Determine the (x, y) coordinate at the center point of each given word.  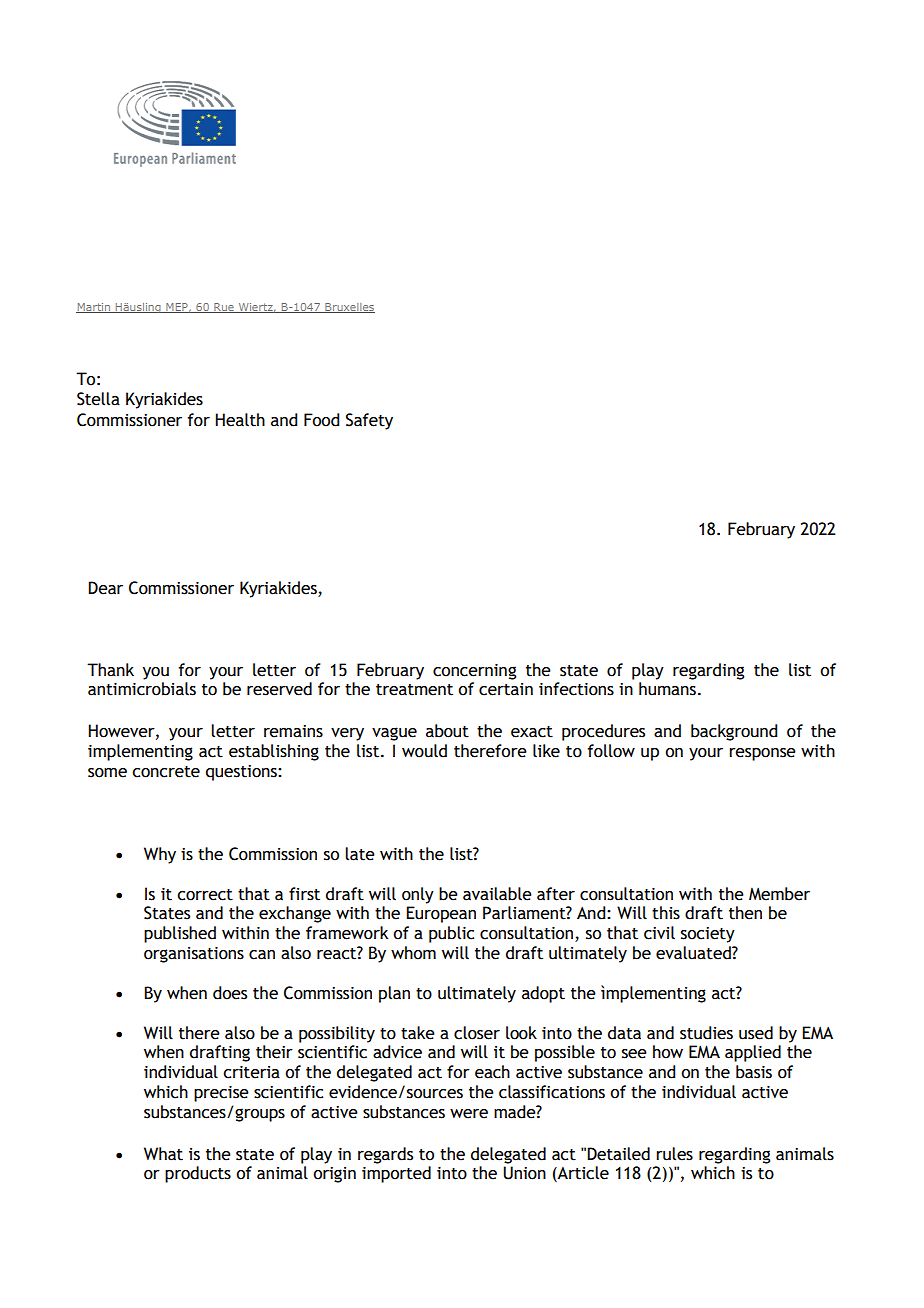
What (163, 1154)
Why (160, 855)
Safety (369, 421)
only (418, 895)
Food (321, 420)
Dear (105, 588)
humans (667, 689)
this (666, 913)
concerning (474, 672)
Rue (224, 308)
